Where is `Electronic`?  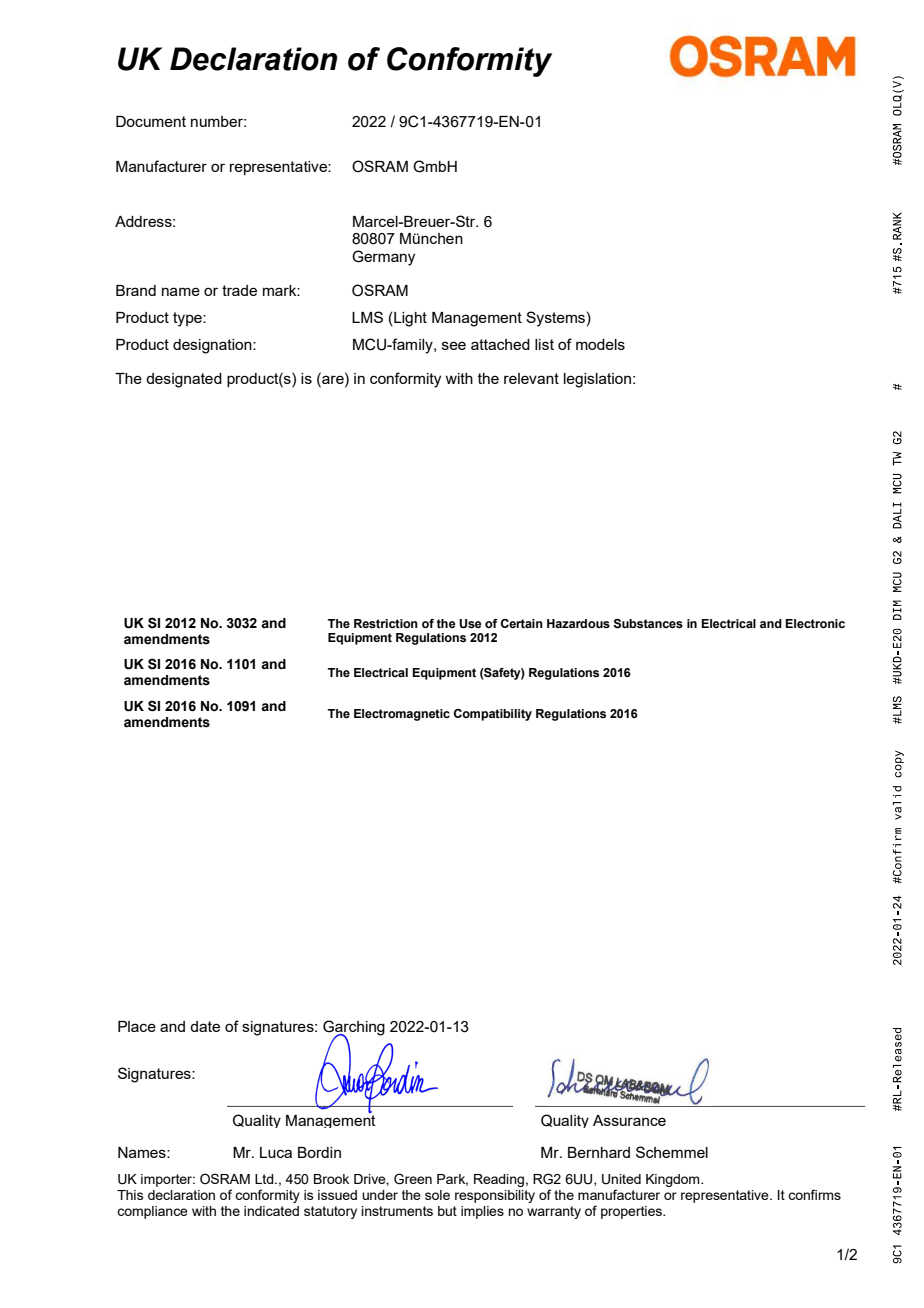
Electronic is located at coordinates (815, 623).
